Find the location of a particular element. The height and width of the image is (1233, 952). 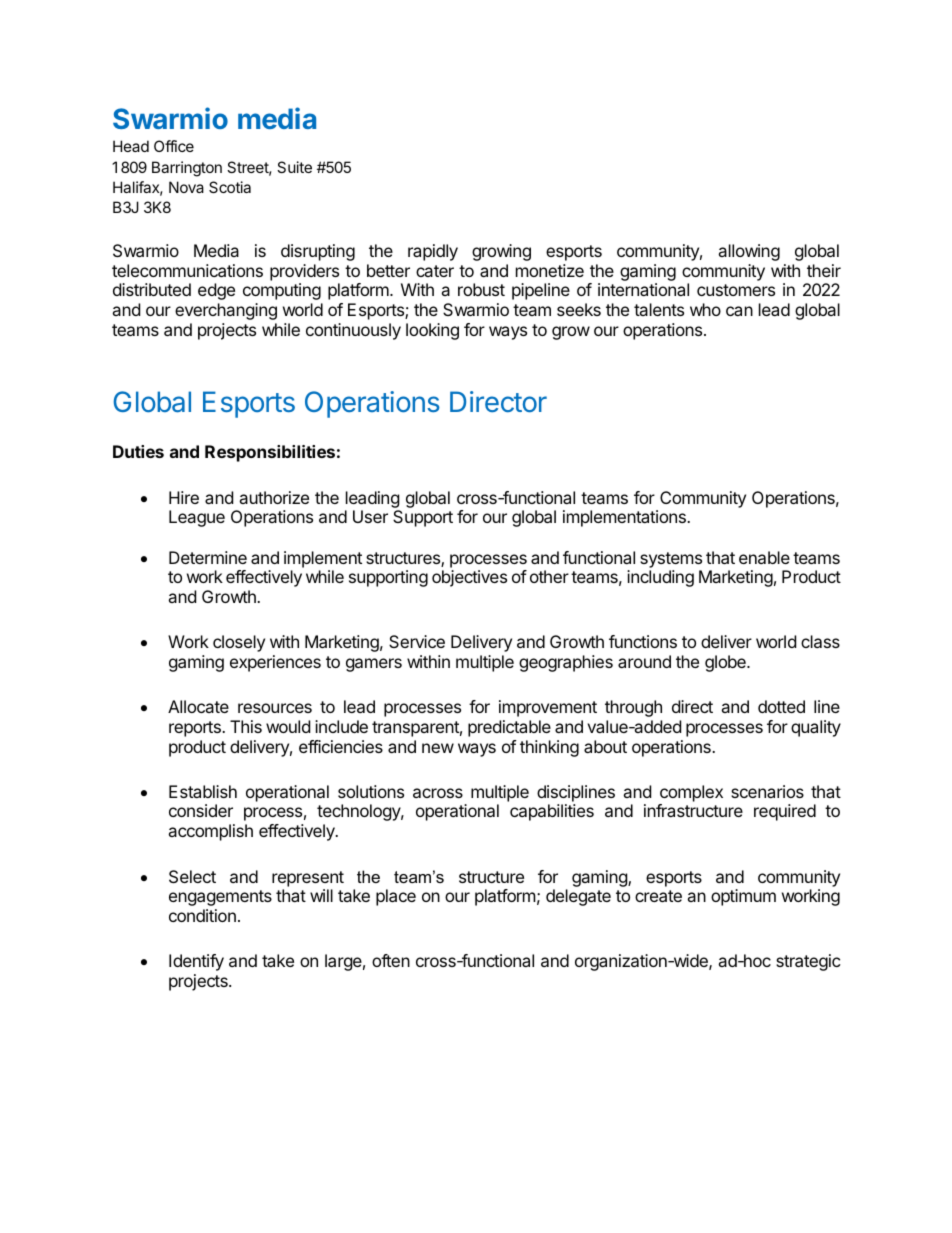

objectives is located at coordinates (469, 578).
